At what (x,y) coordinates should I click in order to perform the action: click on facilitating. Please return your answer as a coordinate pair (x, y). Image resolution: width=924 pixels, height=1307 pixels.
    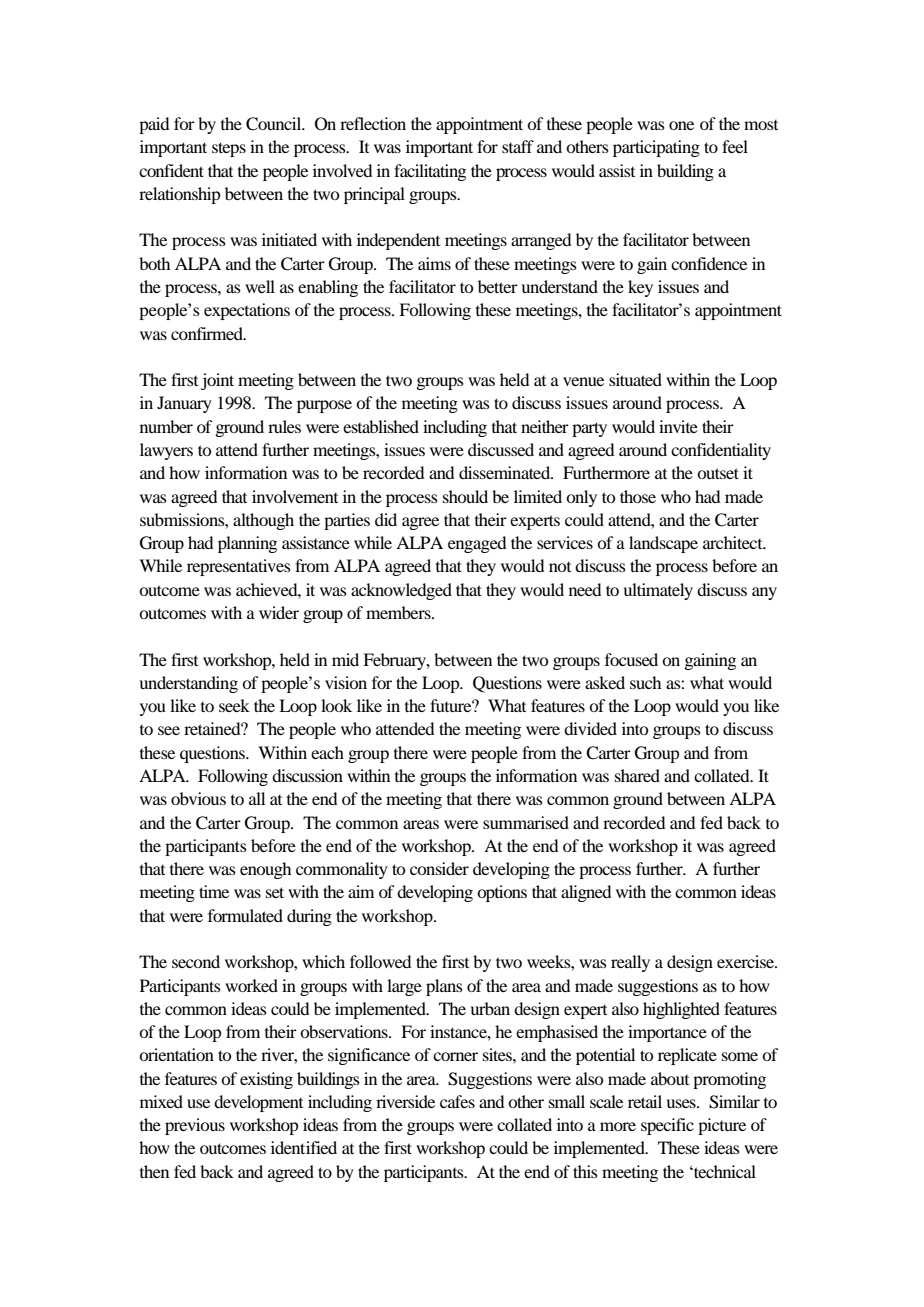
    Looking at the image, I should click on (430, 172).
